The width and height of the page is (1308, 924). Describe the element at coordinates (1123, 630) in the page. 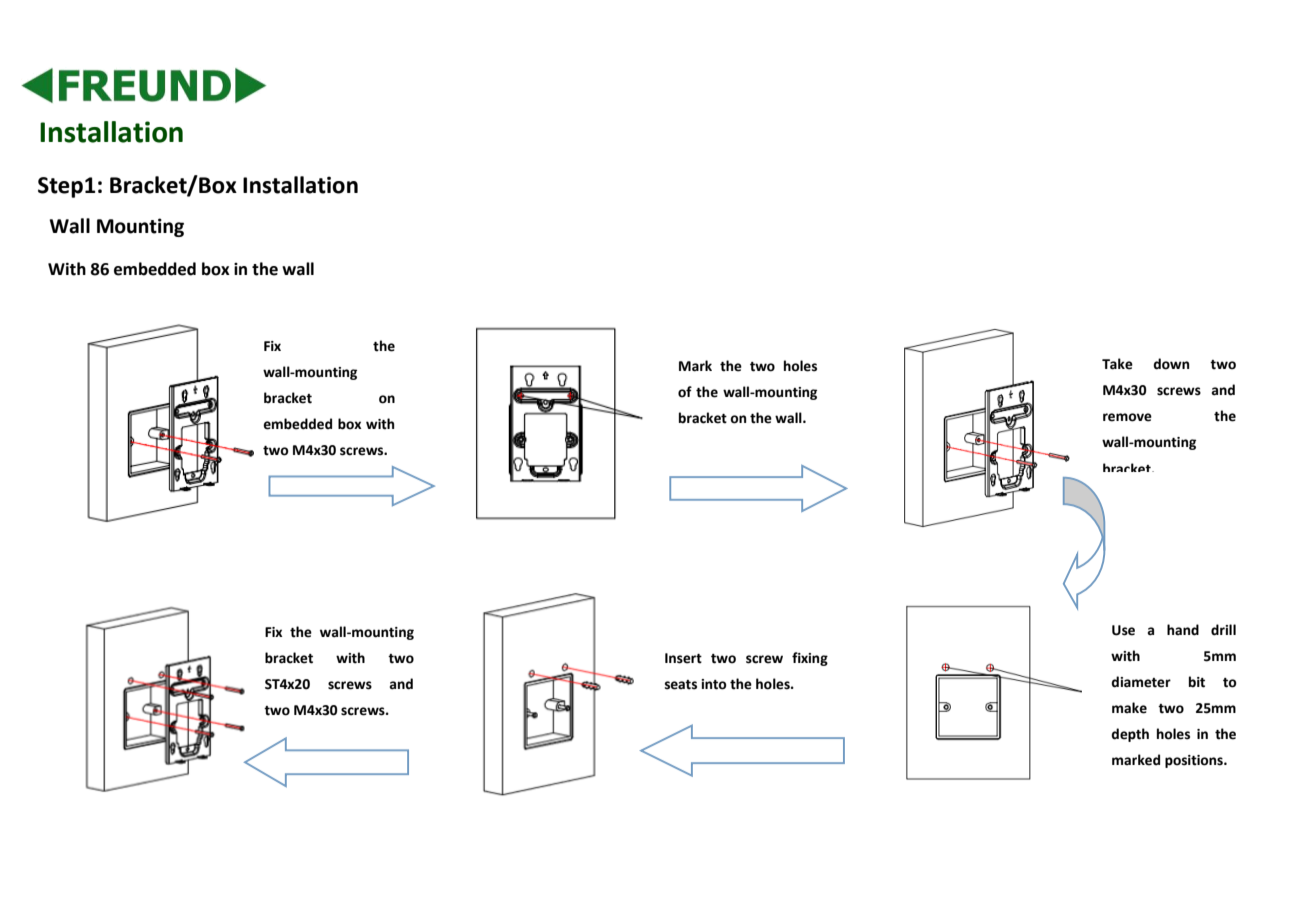

I see `Use` at that location.
